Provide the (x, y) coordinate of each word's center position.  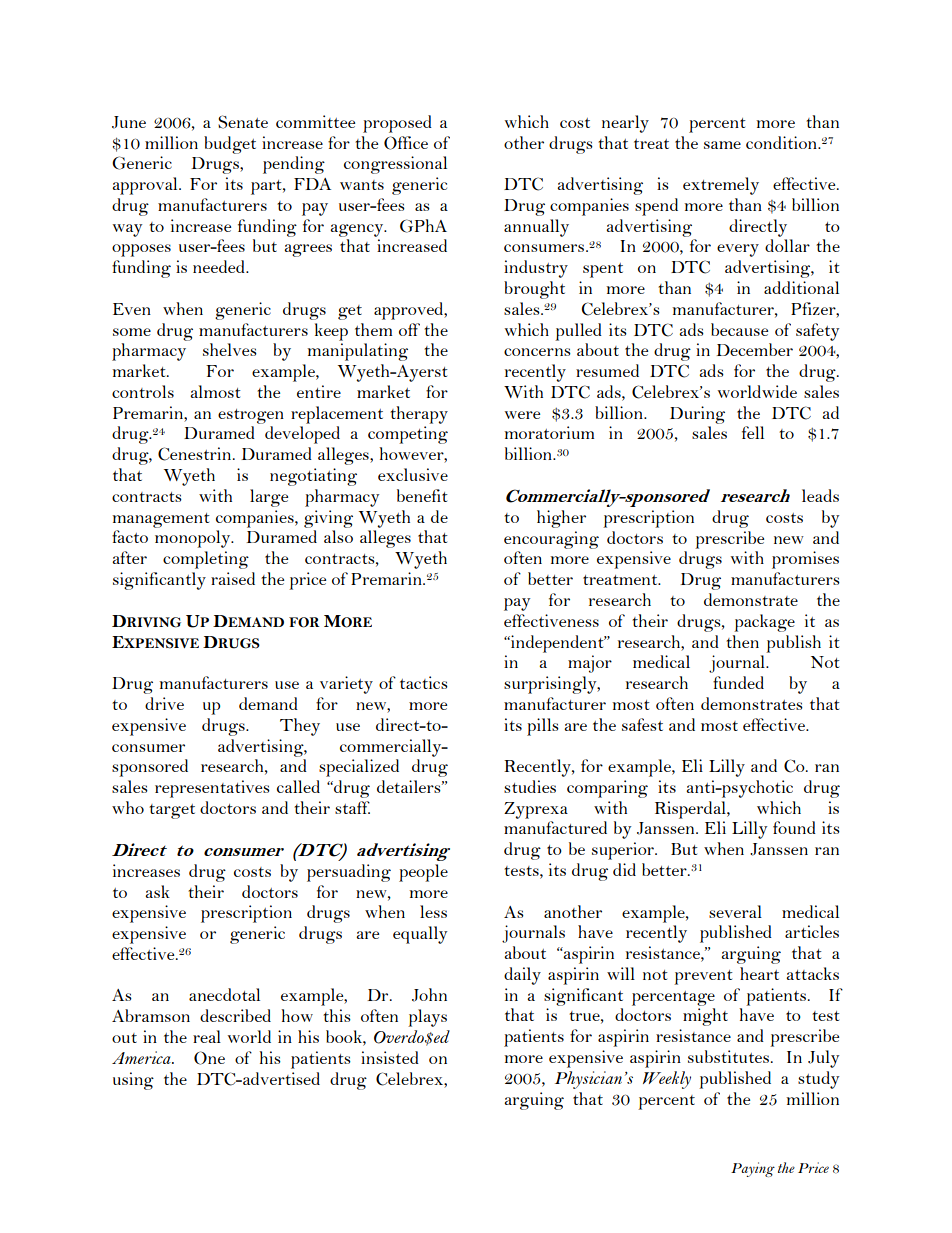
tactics (424, 682)
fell (753, 432)
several (735, 911)
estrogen (251, 416)
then (742, 641)
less (433, 911)
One (209, 1058)
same (722, 145)
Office (406, 143)
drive (164, 703)
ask (157, 891)
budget (230, 145)
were (522, 415)
